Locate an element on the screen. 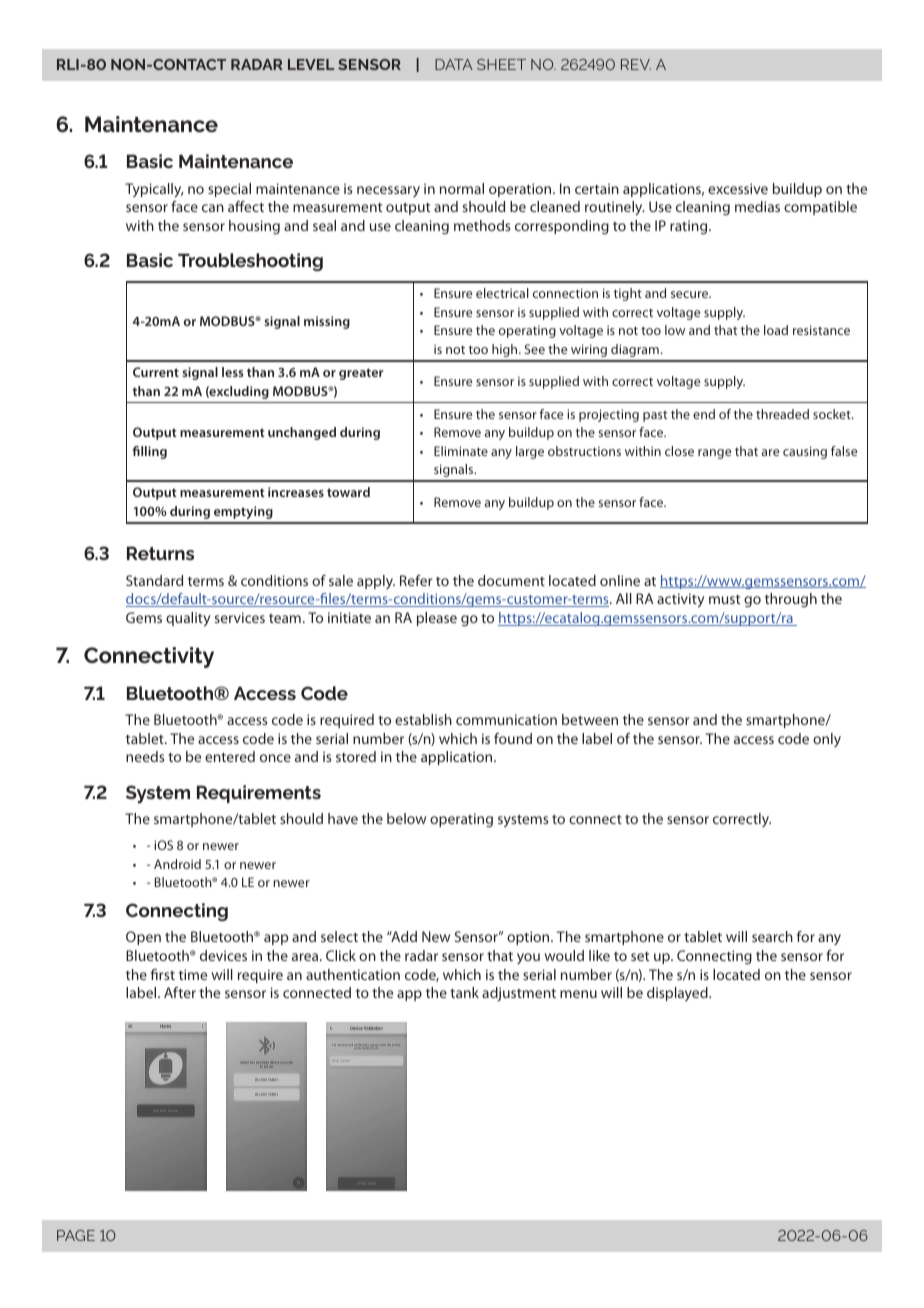  excessive is located at coordinates (738, 188).
